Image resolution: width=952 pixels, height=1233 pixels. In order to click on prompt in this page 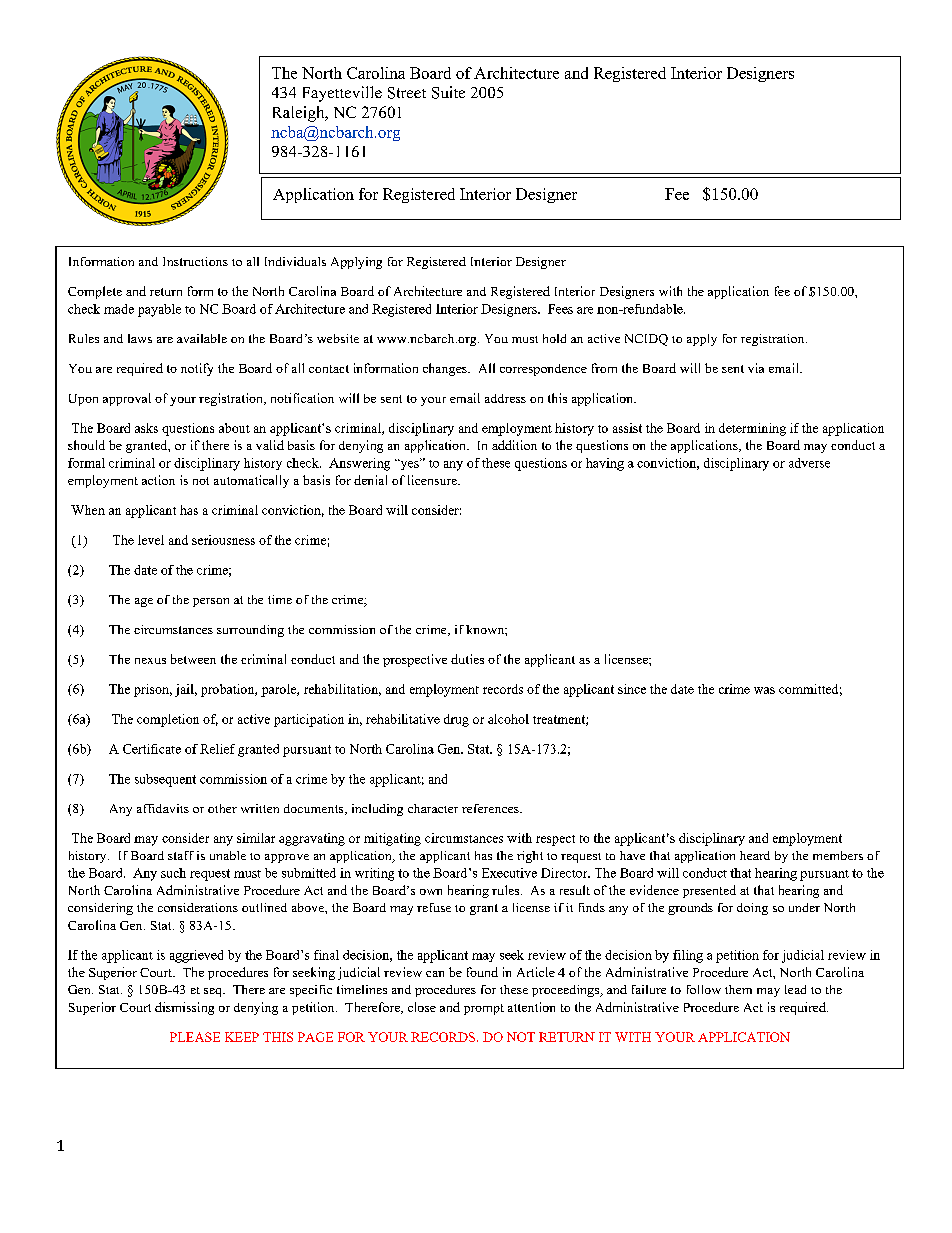, I will do `click(484, 1009)`.
